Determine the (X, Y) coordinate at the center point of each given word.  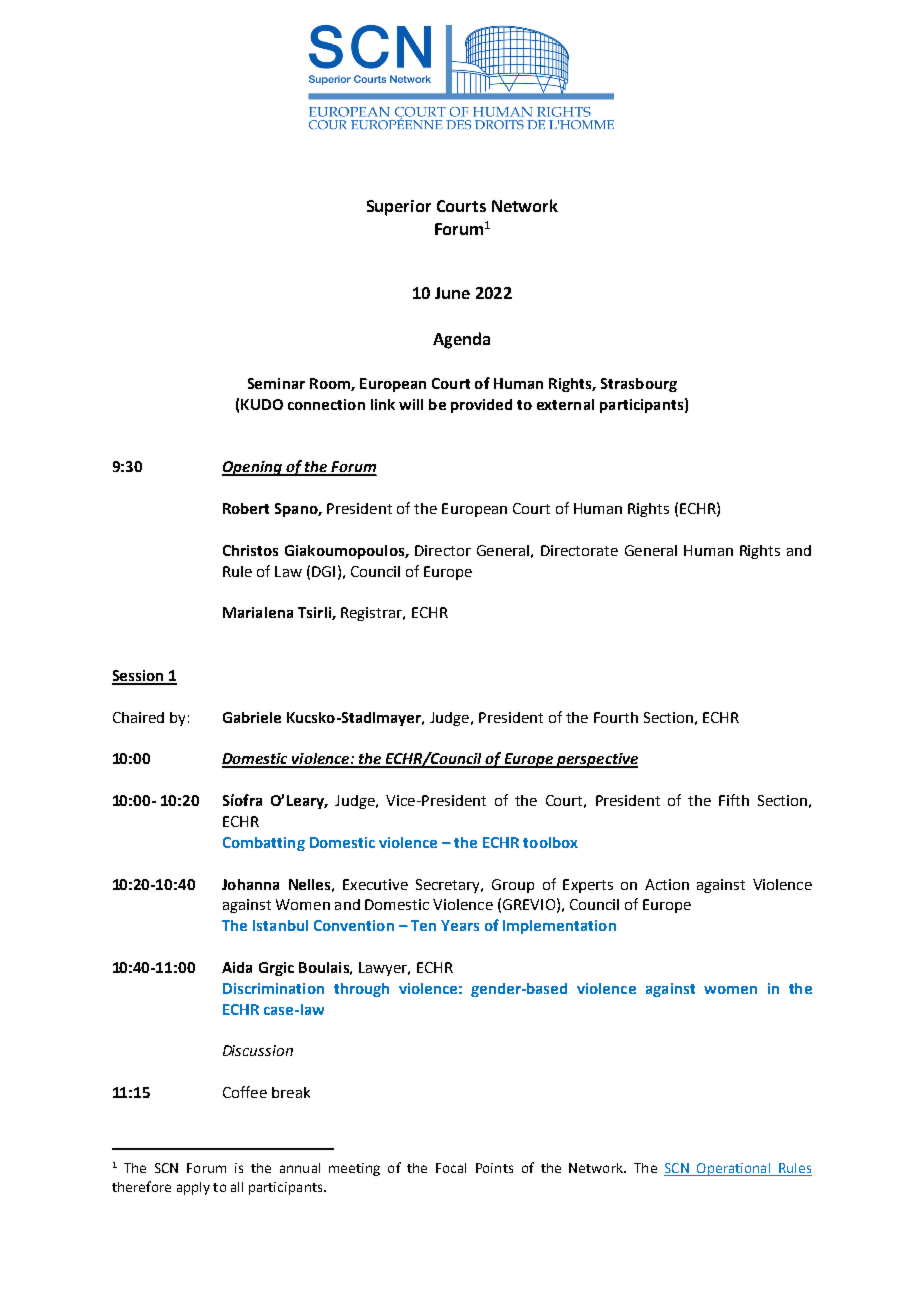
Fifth (734, 800)
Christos (250, 550)
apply (193, 1188)
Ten (423, 925)
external (565, 404)
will (411, 404)
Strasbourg (639, 385)
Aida (237, 967)
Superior (399, 208)
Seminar (276, 383)
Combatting (264, 844)
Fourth (616, 717)
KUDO (262, 404)
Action (667, 884)
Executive (375, 884)
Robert (246, 508)
